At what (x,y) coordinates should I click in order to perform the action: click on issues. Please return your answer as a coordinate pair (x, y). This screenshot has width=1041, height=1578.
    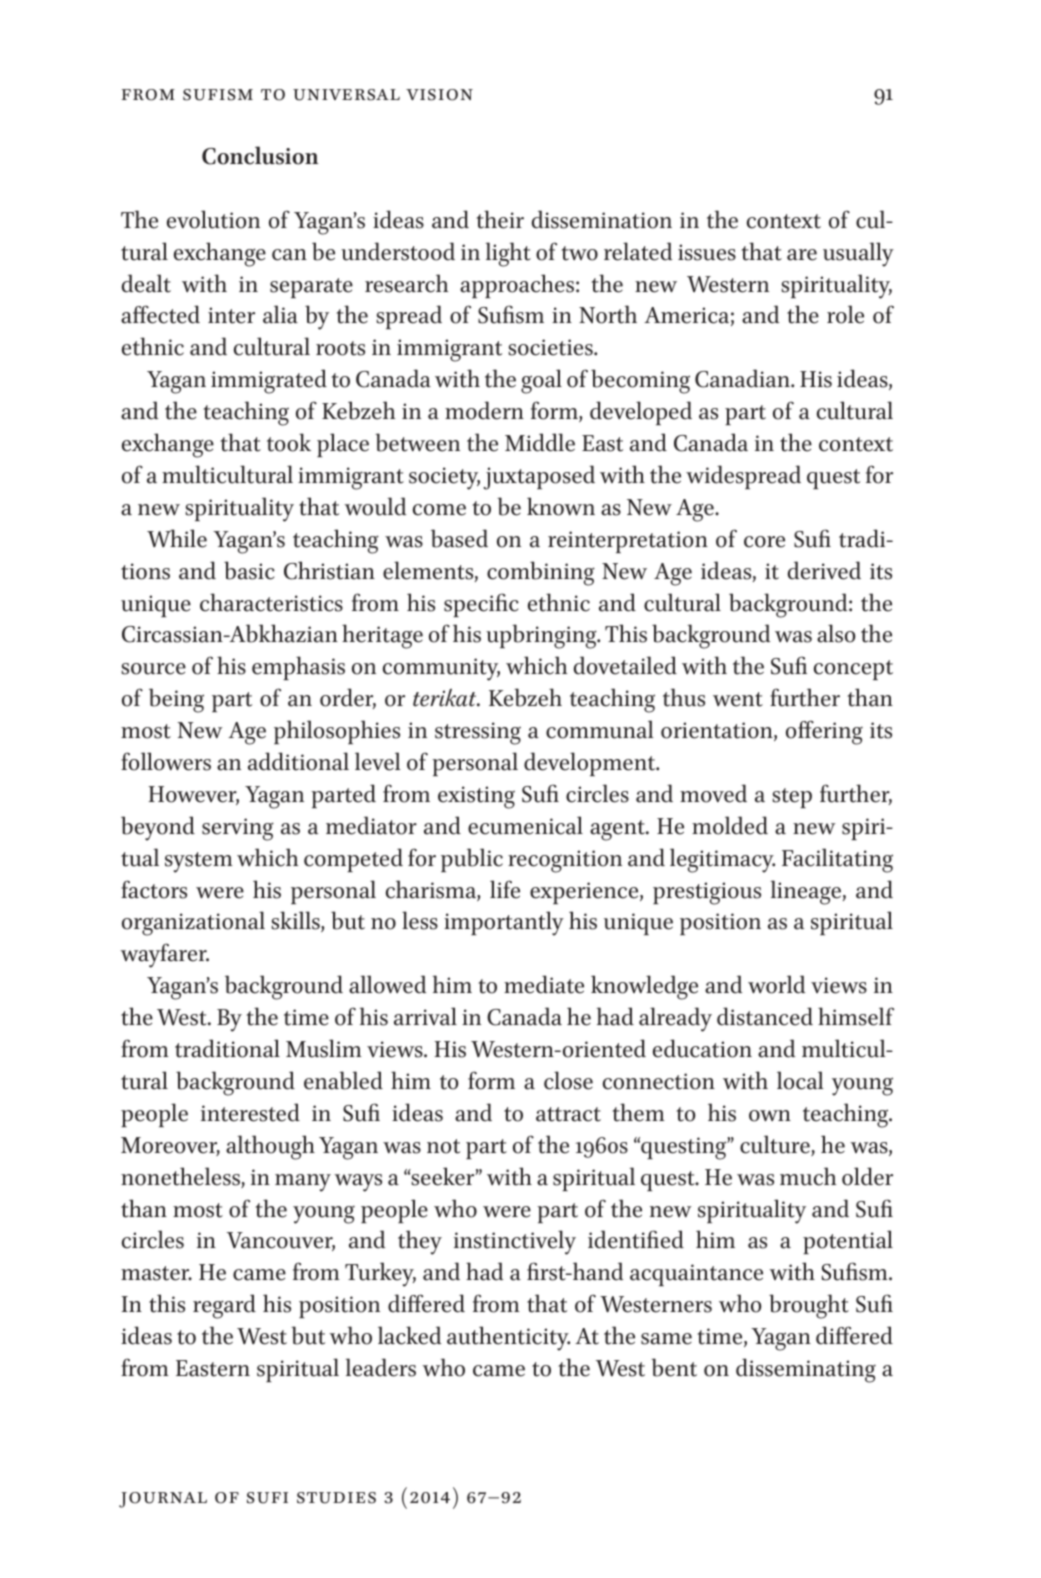
    Looking at the image, I should click on (707, 252).
